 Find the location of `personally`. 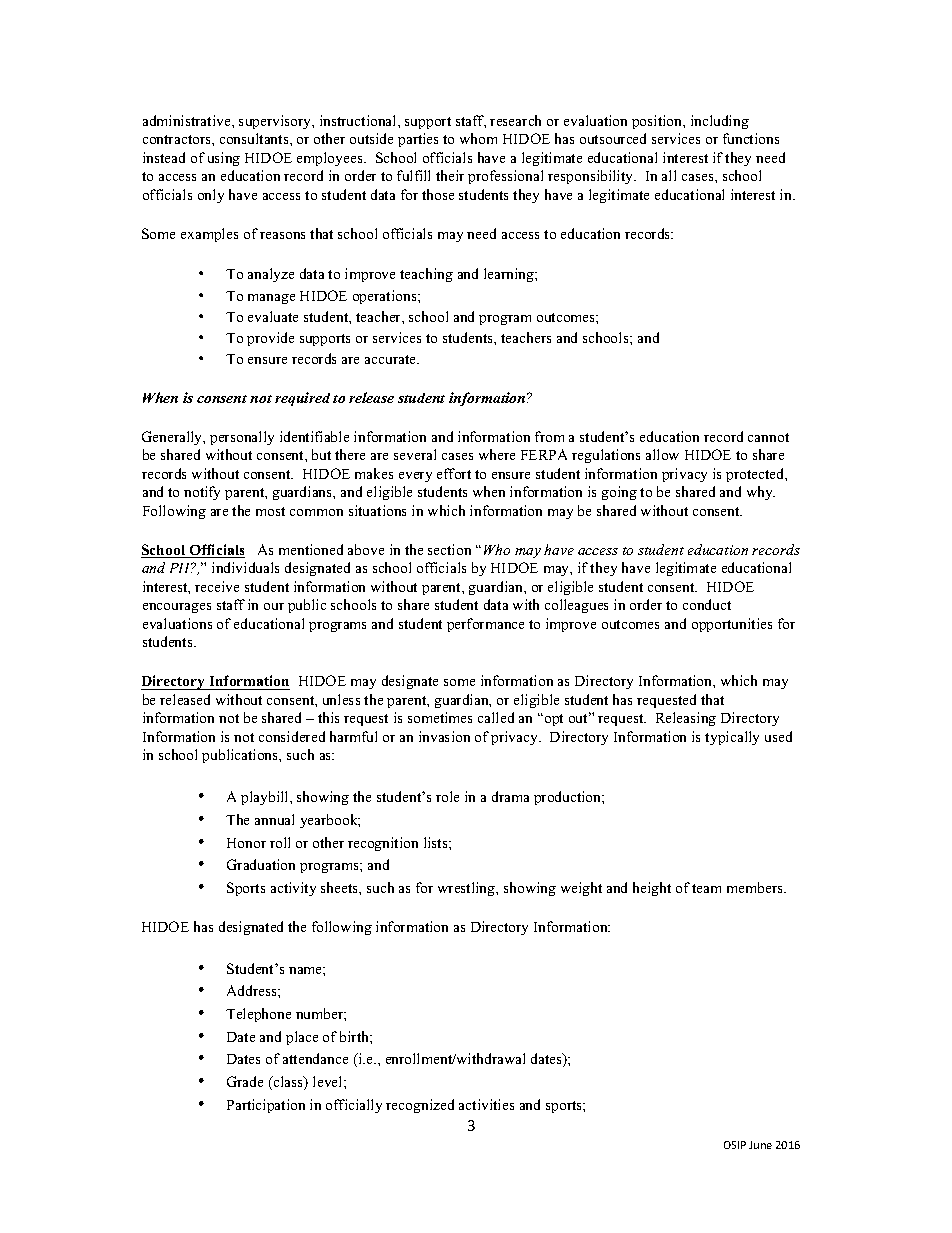

personally is located at coordinates (242, 438).
